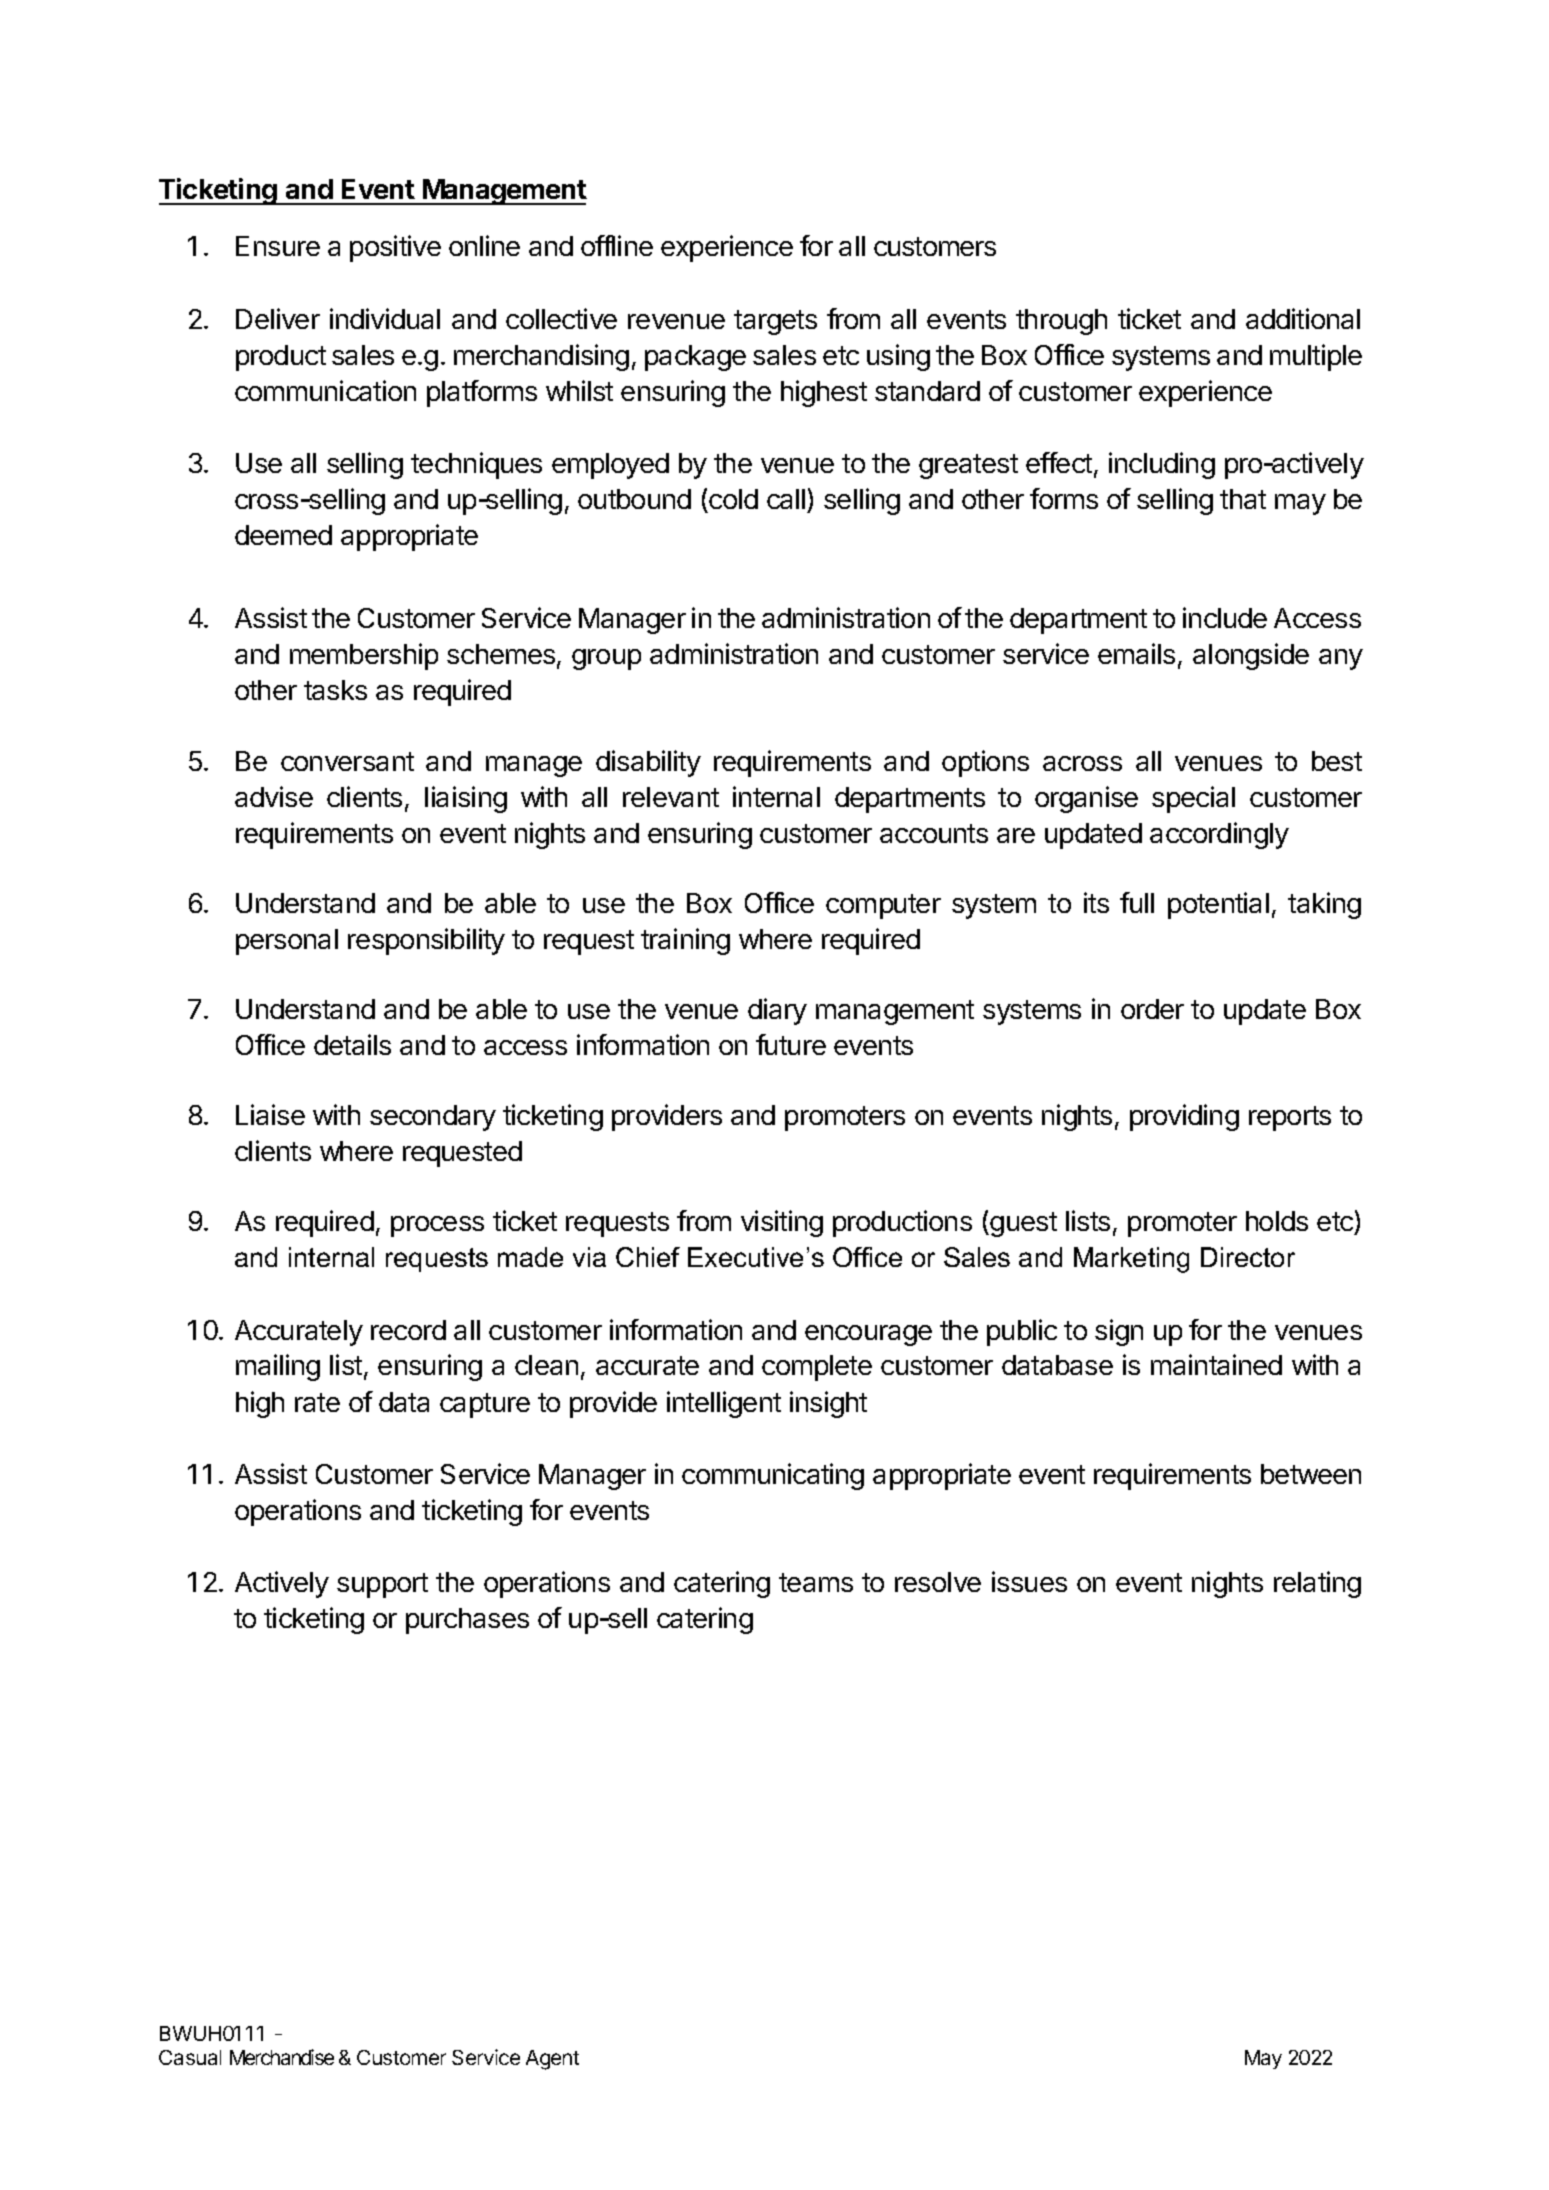  Describe the element at coordinates (782, 1223) in the document. I see `visiting` at that location.
